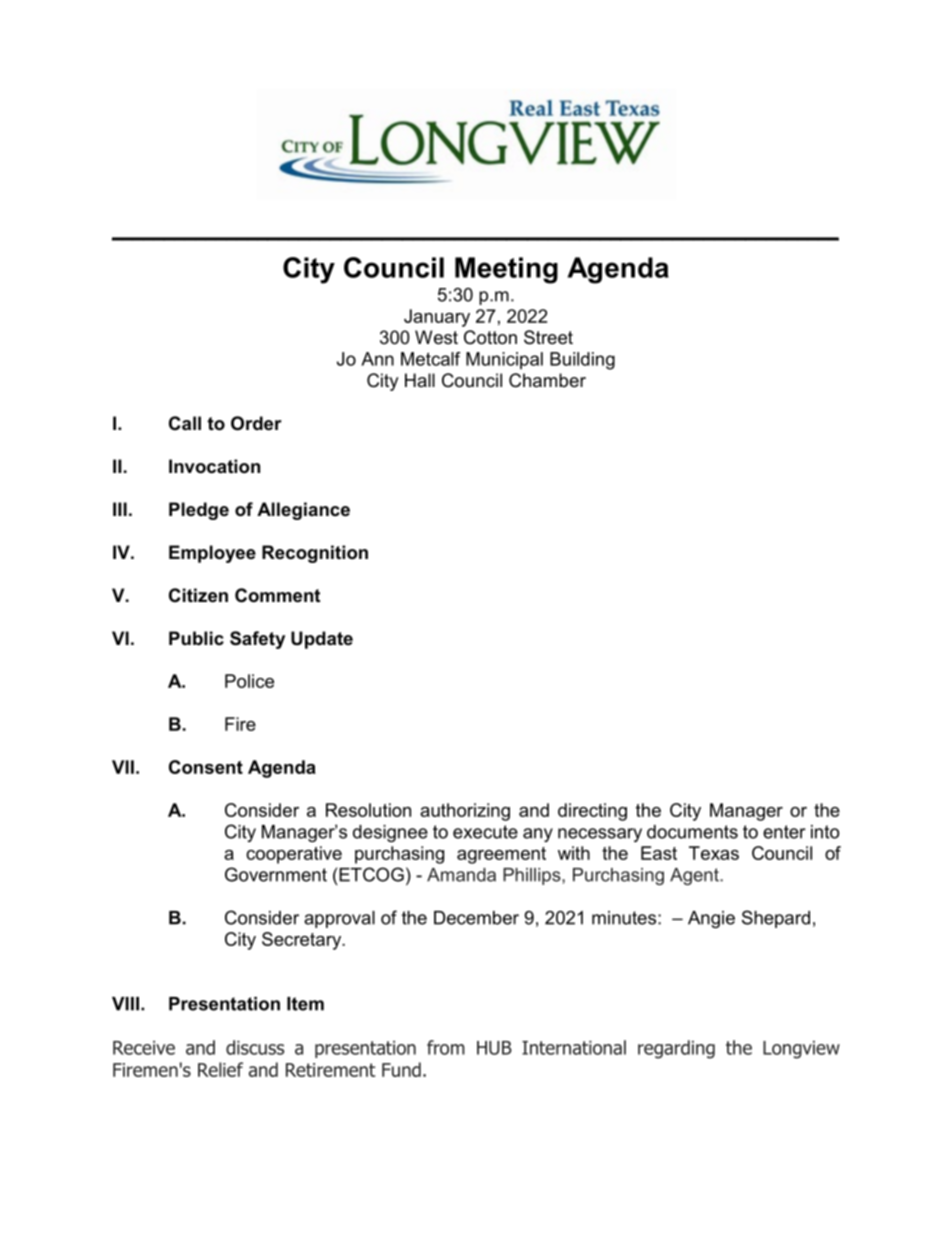 The width and height of the document is (952, 1233). Describe the element at coordinates (249, 681) in the document. I see `Police` at that location.
